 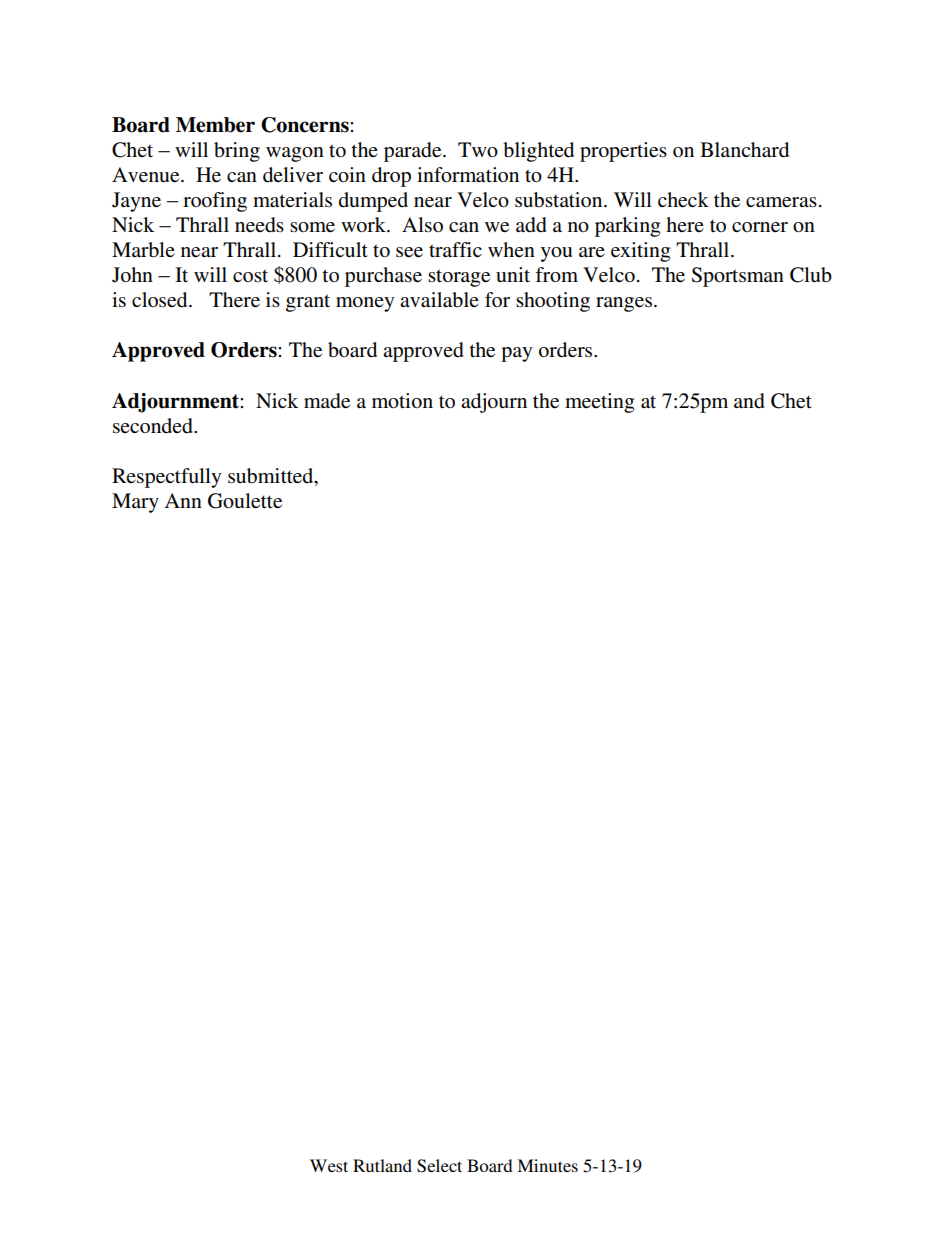 What do you see at coordinates (402, 401) in the screenshot?
I see `motion` at bounding box center [402, 401].
